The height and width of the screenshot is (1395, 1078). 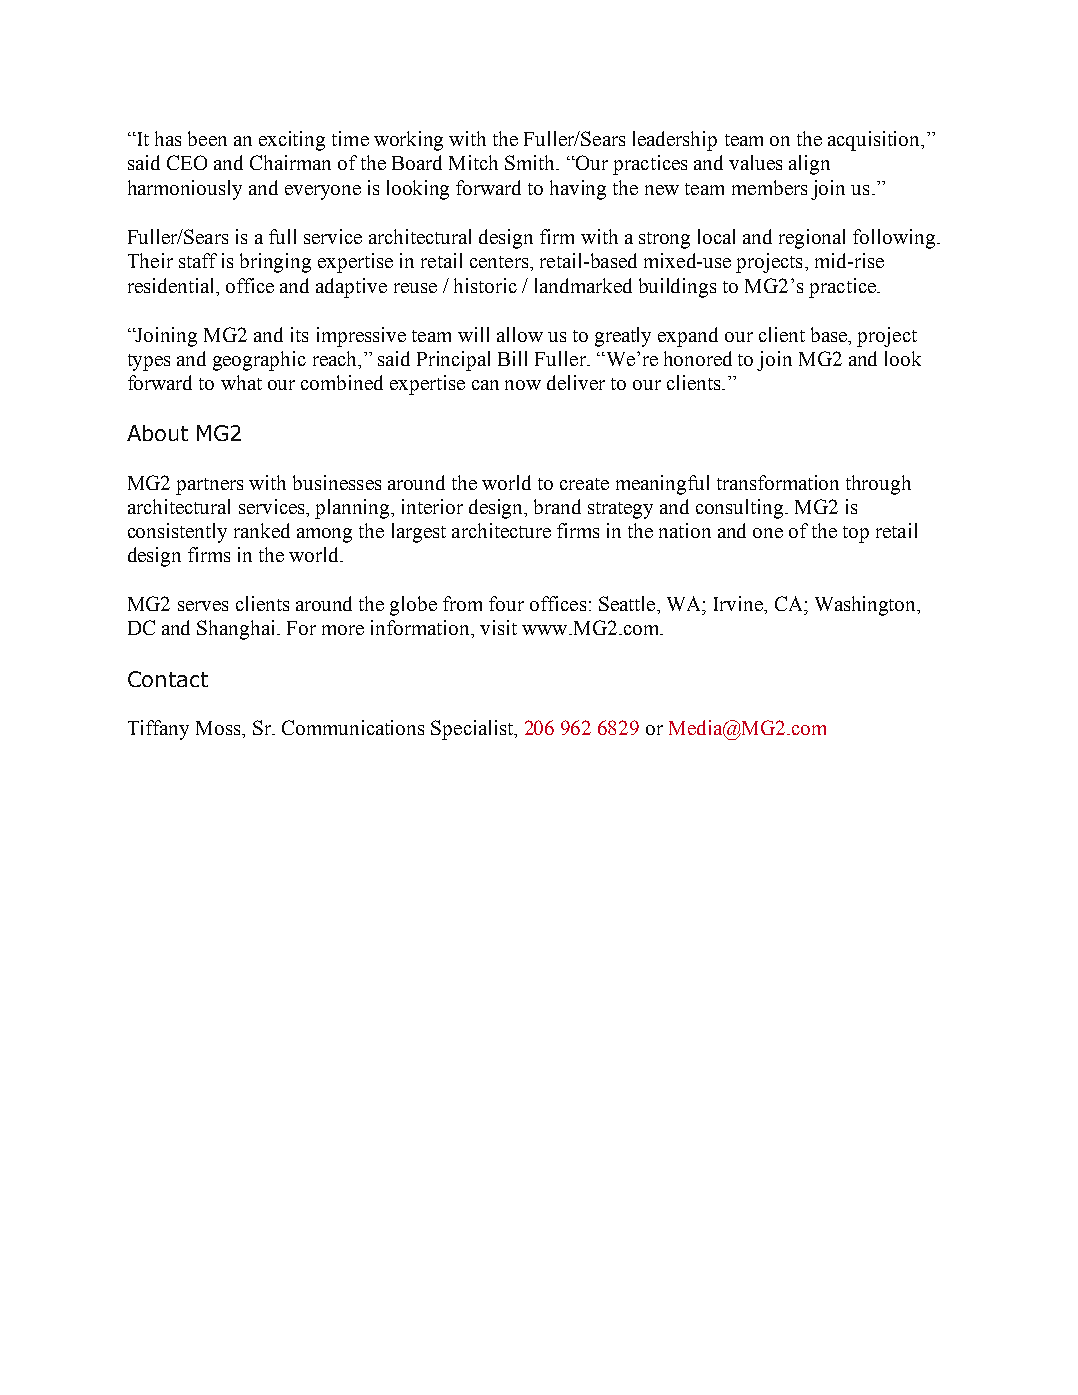 What do you see at coordinates (856, 534) in the screenshot?
I see `top` at bounding box center [856, 534].
